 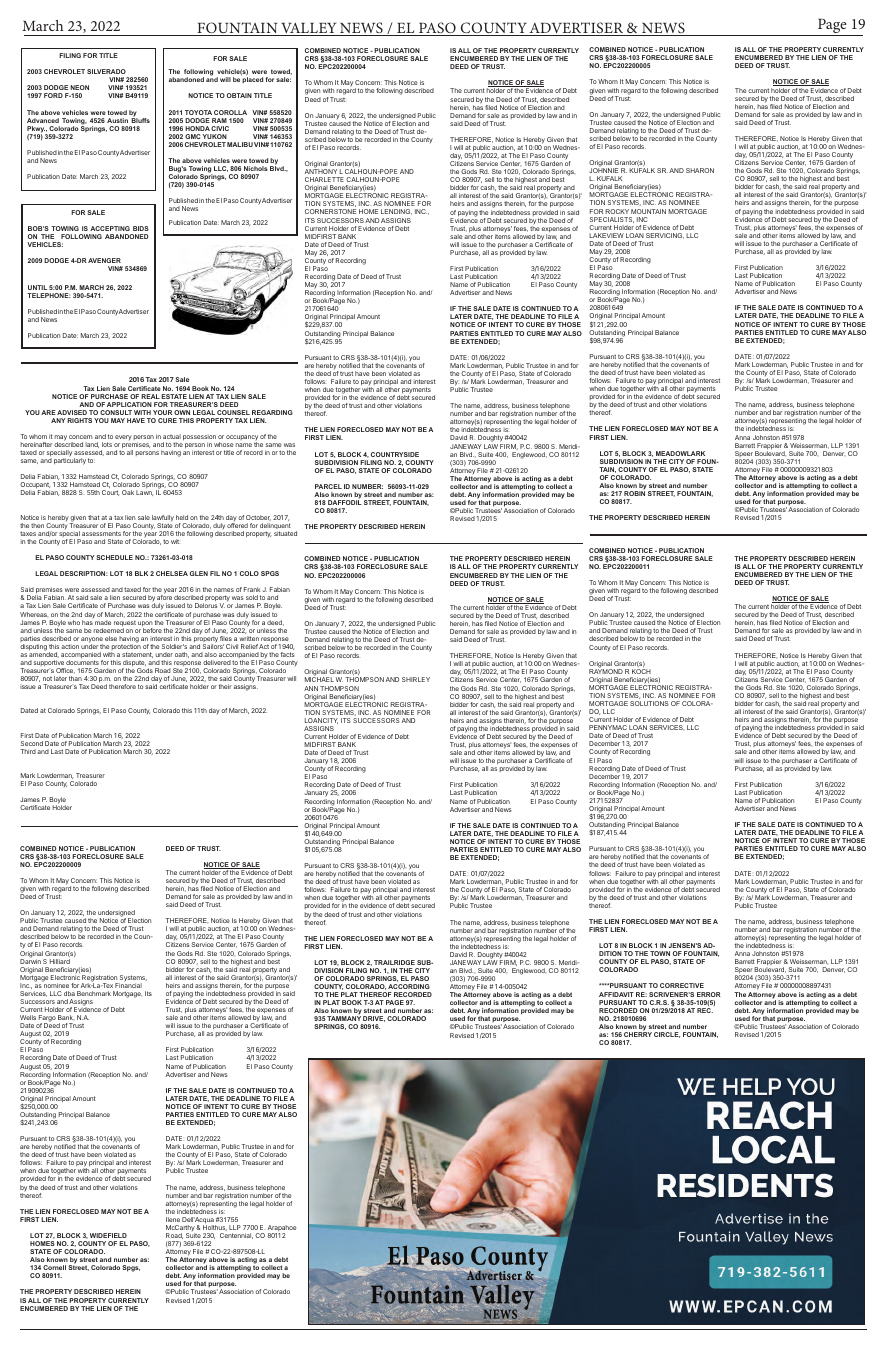 What do you see at coordinates (236, 1236) in the screenshot?
I see `Centennial` at bounding box center [236, 1236].
